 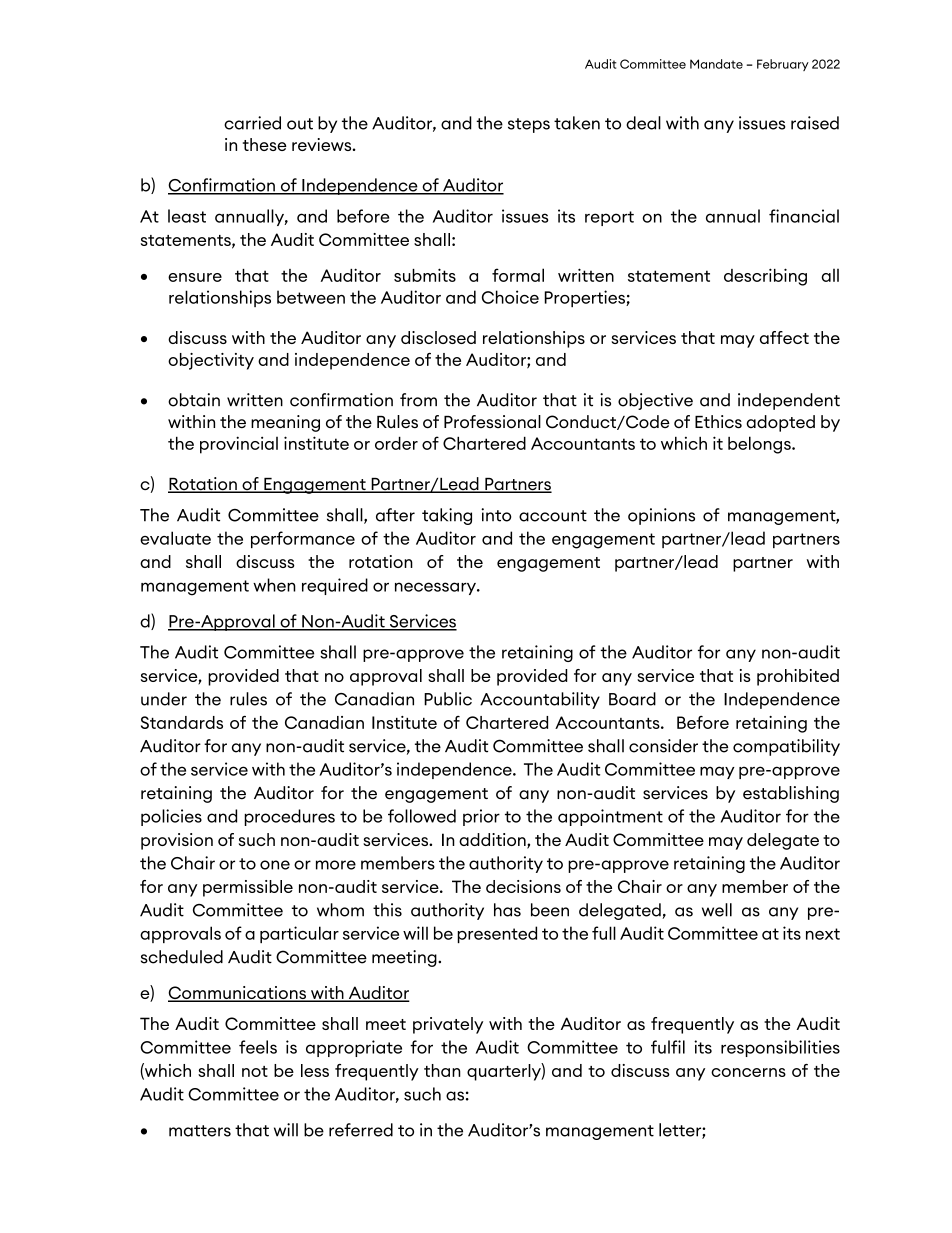 I want to click on well, so click(x=717, y=910).
